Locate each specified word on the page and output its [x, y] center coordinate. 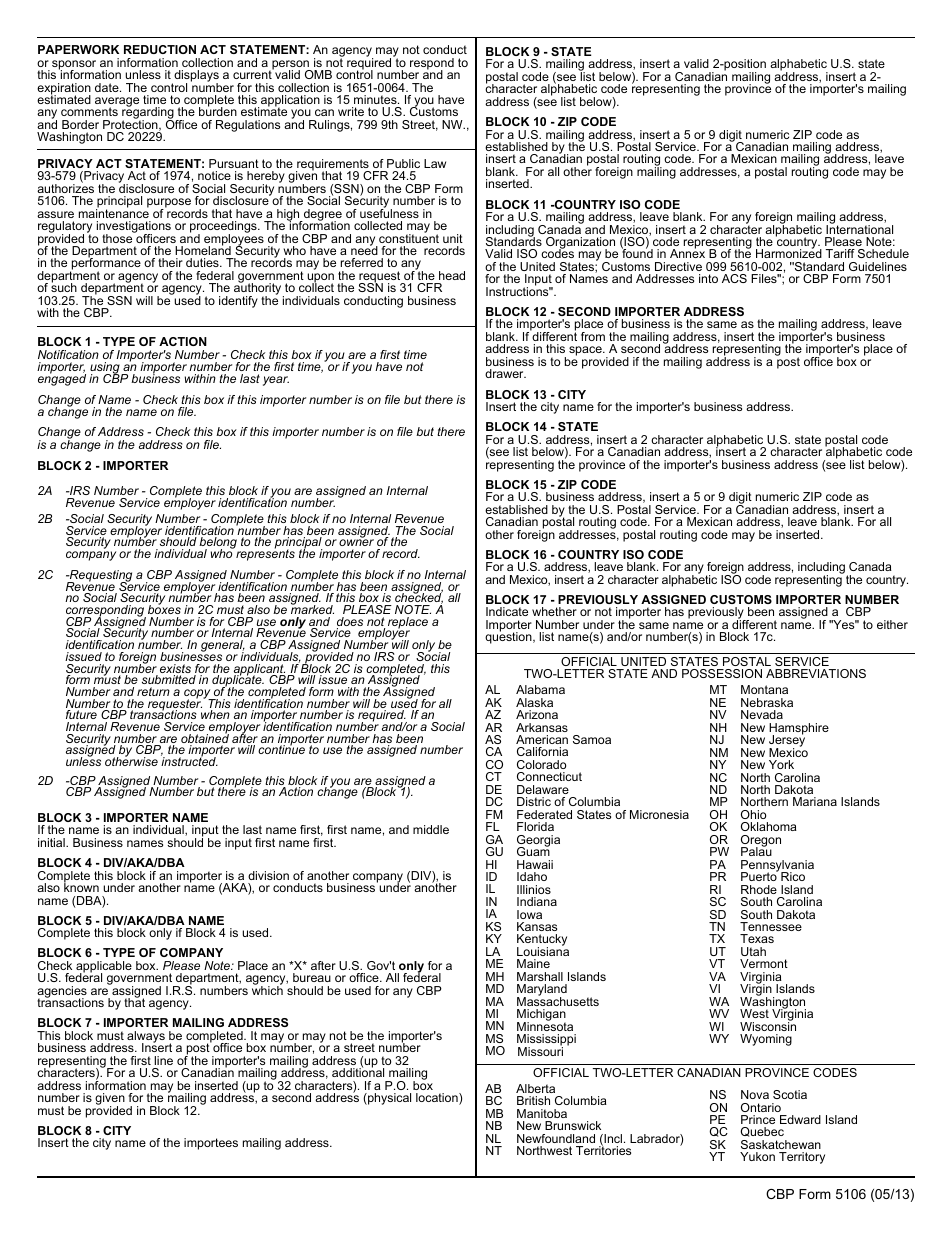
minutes [376, 99]
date [108, 87]
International [859, 228]
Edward [800, 1119]
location [438, 1099]
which [267, 989]
